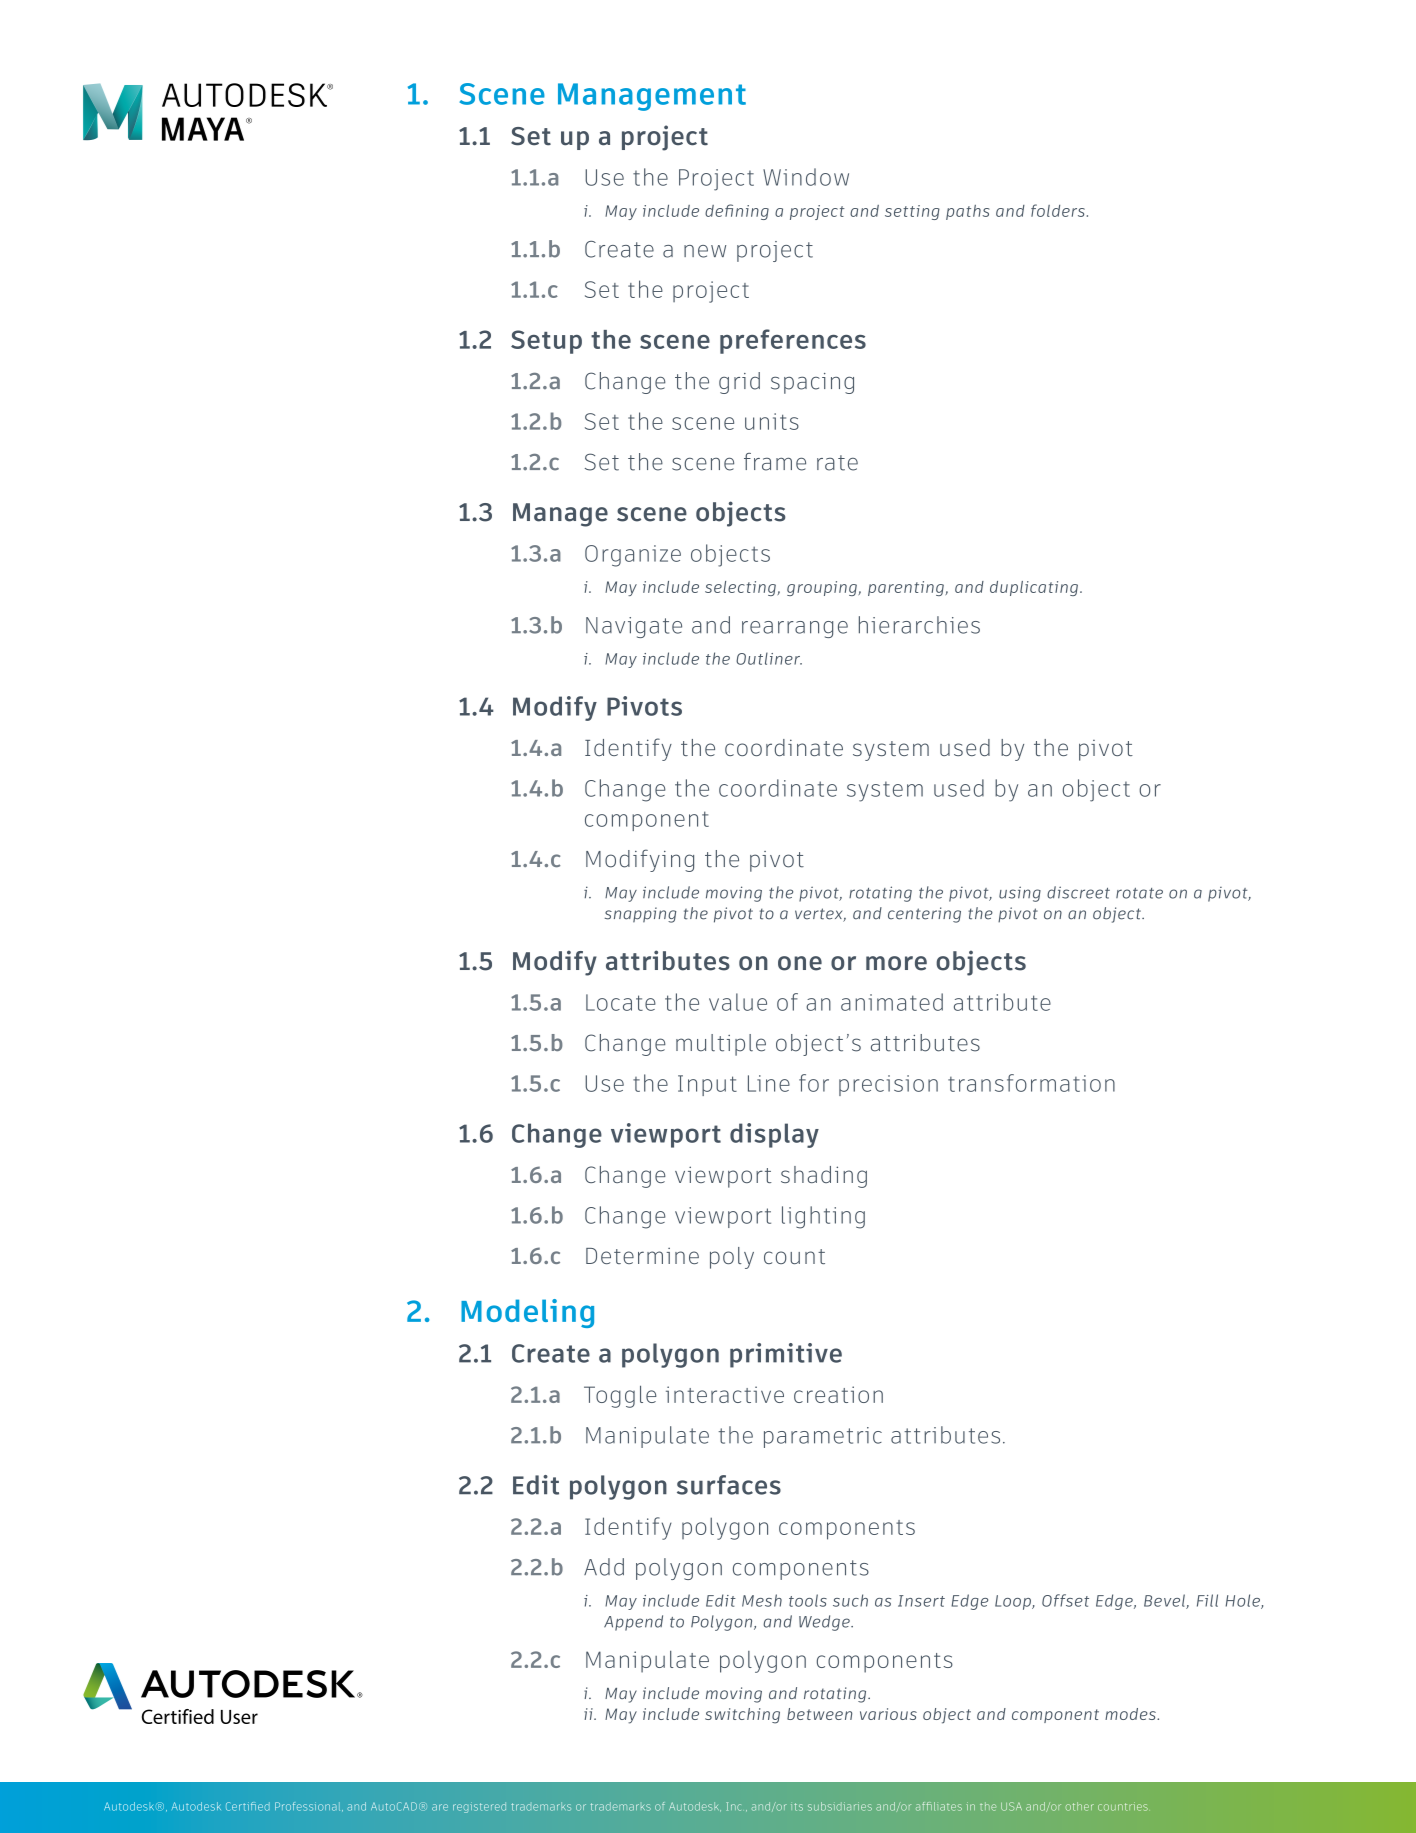 This screenshot has width=1416, height=1833. I want to click on Professional, so click(309, 1807).
